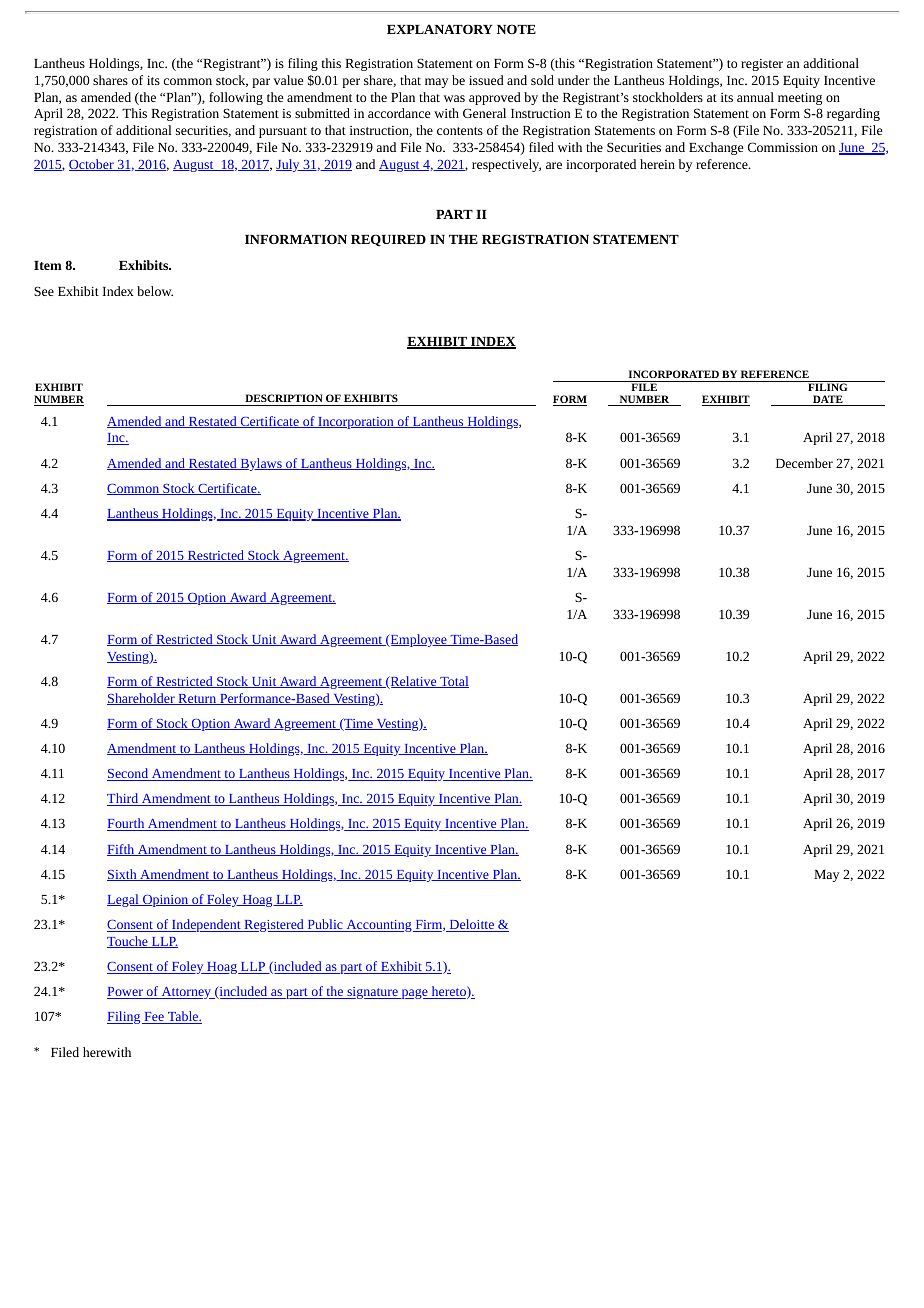  What do you see at coordinates (413, 682) in the image?
I see `Relative` at bounding box center [413, 682].
